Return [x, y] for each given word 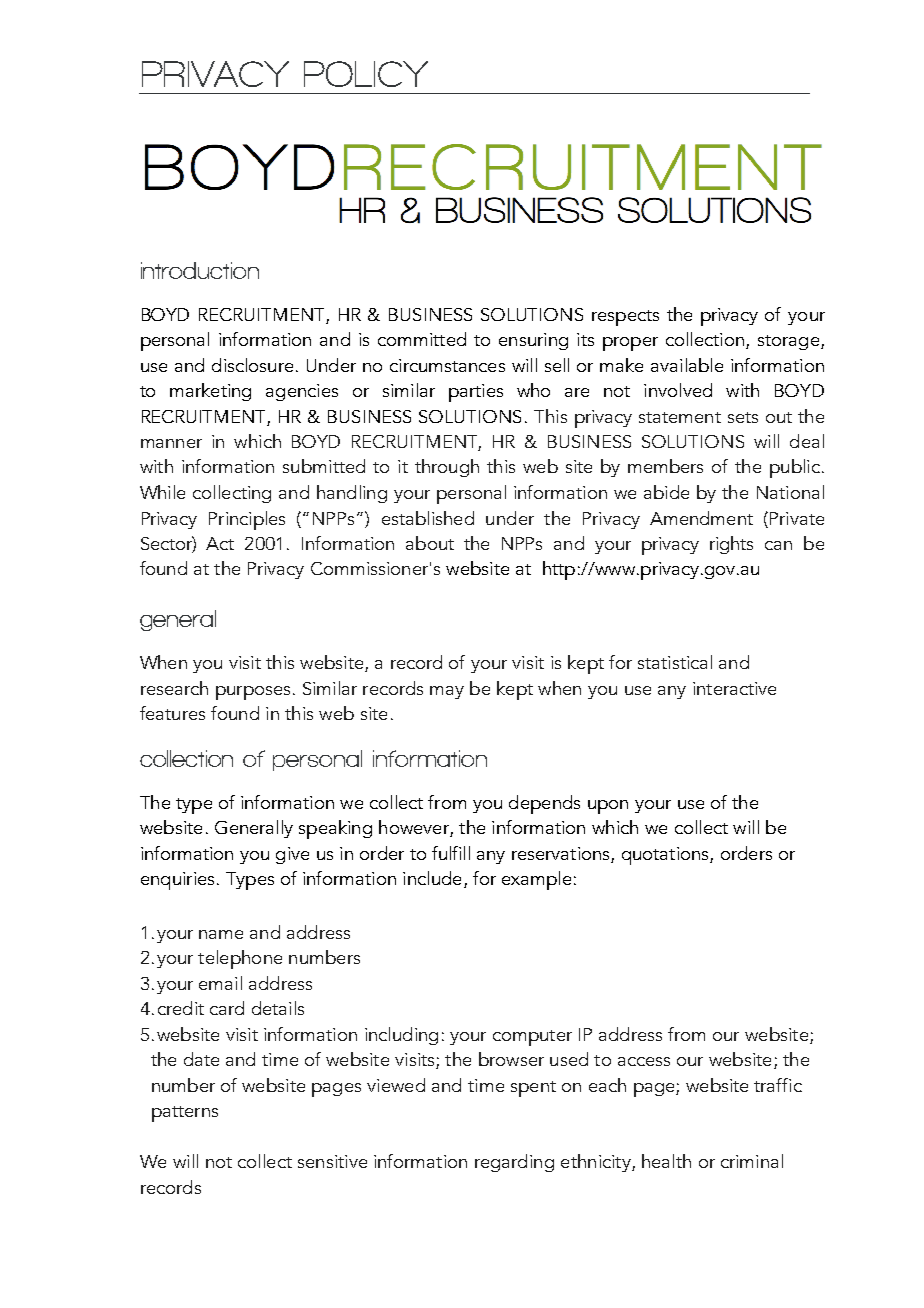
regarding [514, 1163]
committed [422, 339]
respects [625, 318]
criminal [752, 1161]
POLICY [366, 74]
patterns [185, 1114]
